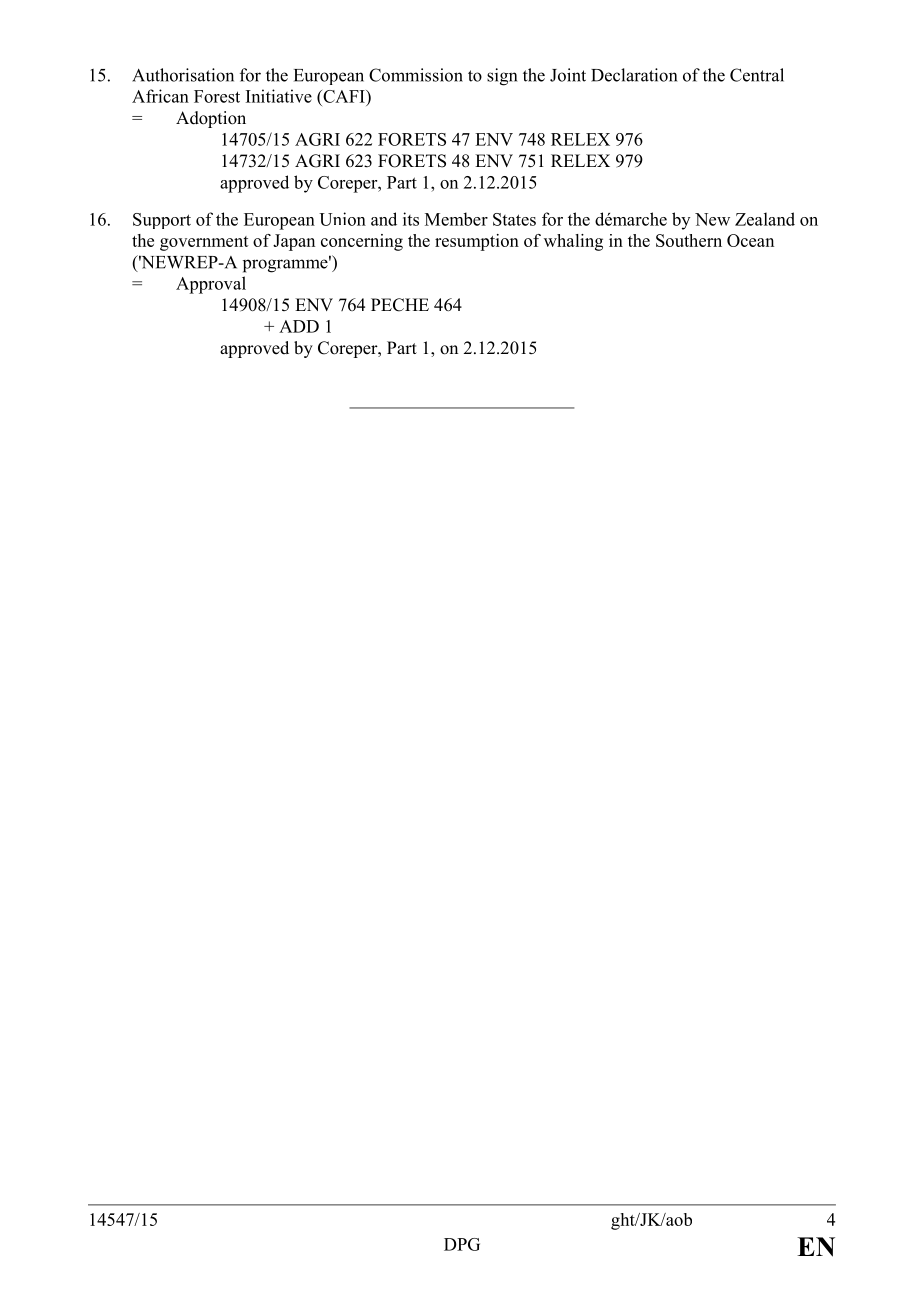 Image resolution: width=924 pixels, height=1308 pixels. What do you see at coordinates (689, 240) in the image?
I see `Southern` at bounding box center [689, 240].
